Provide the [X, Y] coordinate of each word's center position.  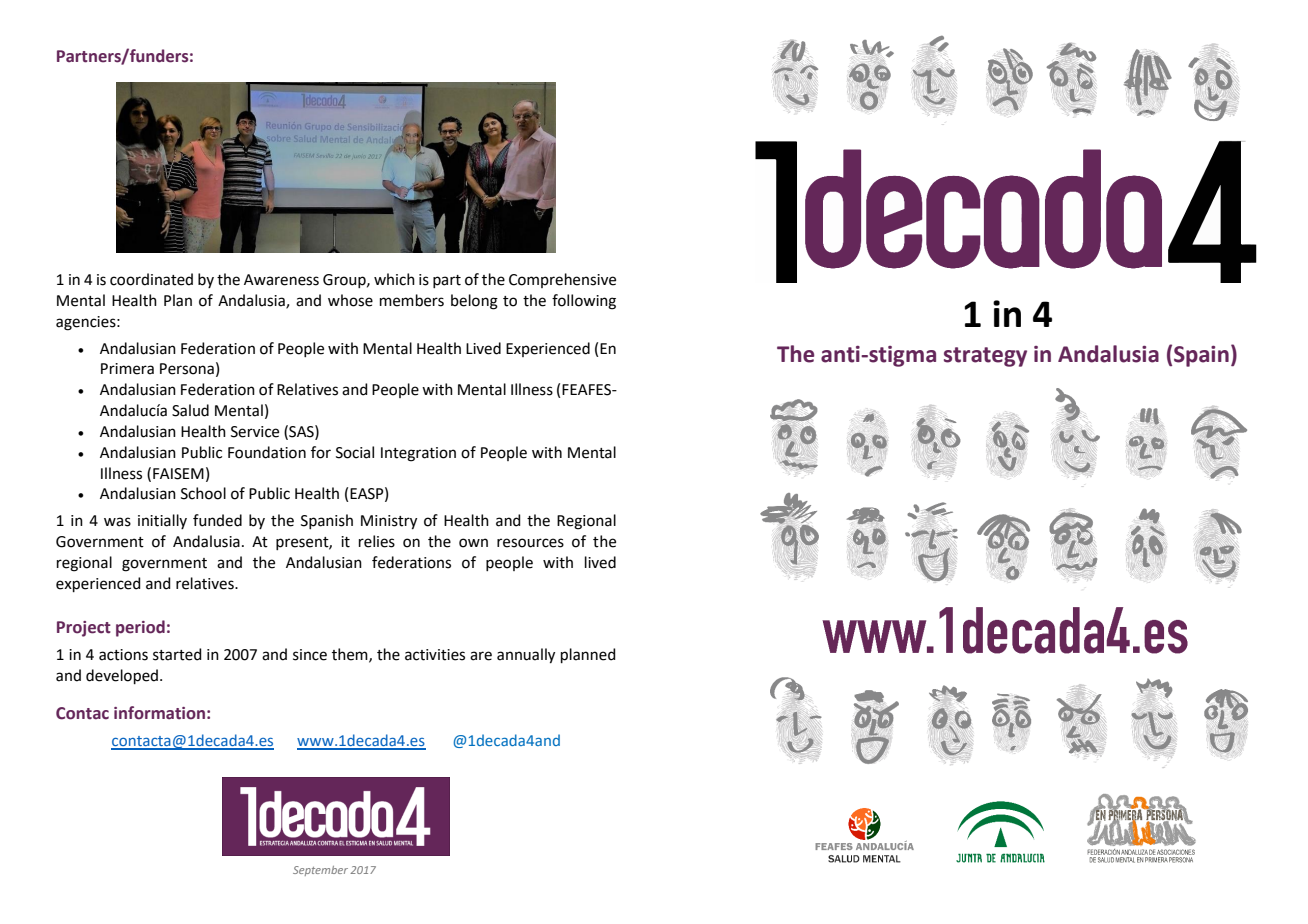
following [584, 302]
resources [530, 543]
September [320, 871]
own [473, 543]
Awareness [281, 280]
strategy [985, 357]
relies [377, 541]
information [159, 713]
